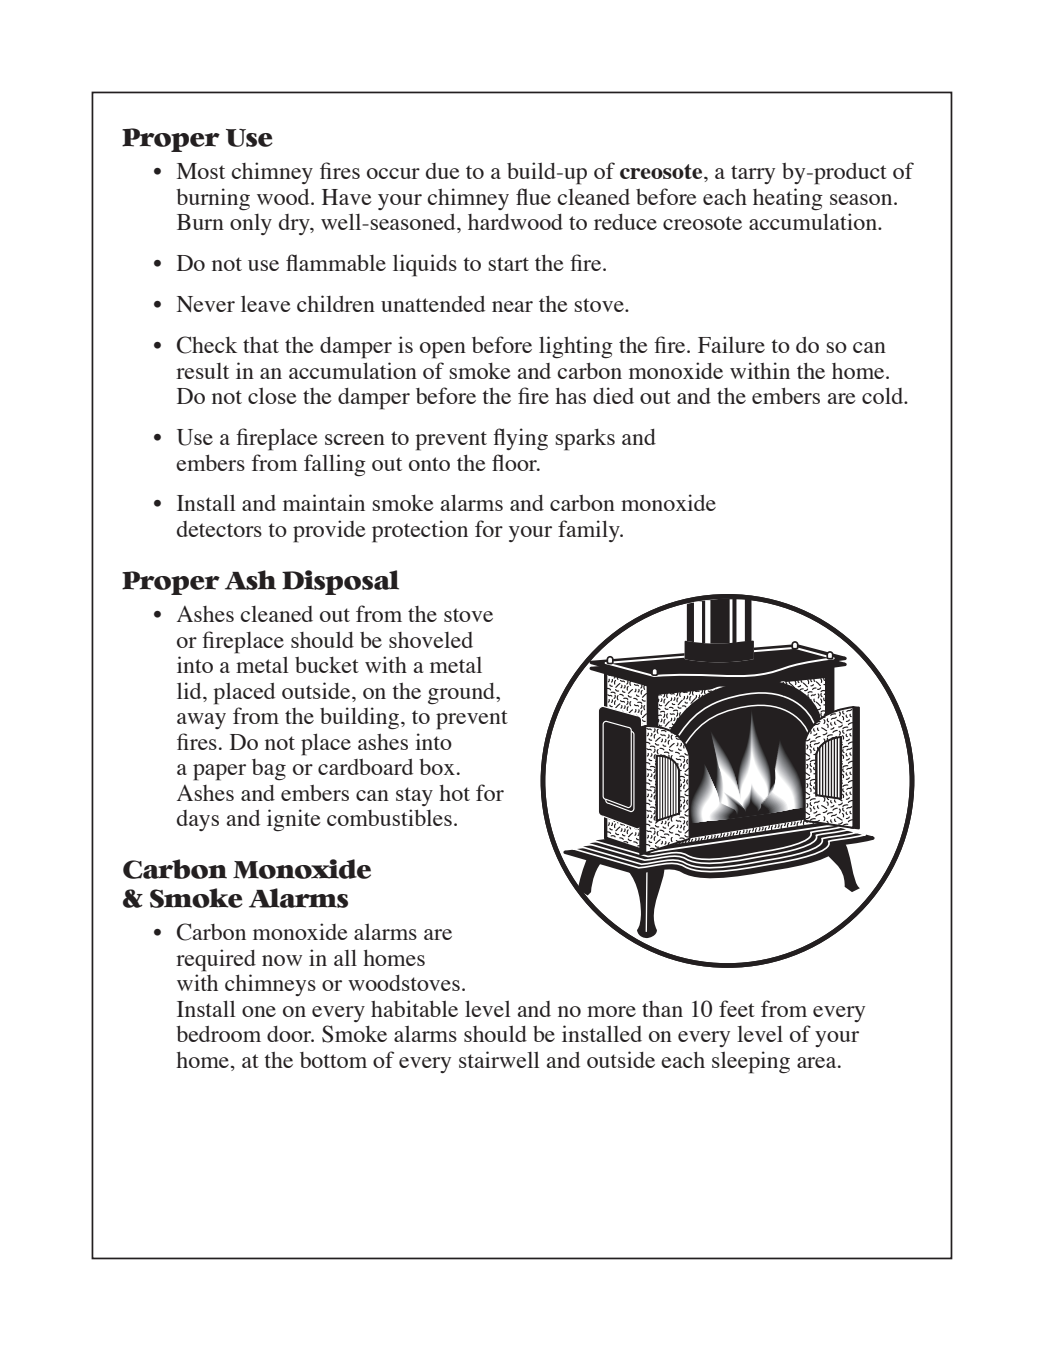 The height and width of the document is (1350, 1043). Describe the element at coordinates (788, 199) in the document. I see `heating` at that location.
